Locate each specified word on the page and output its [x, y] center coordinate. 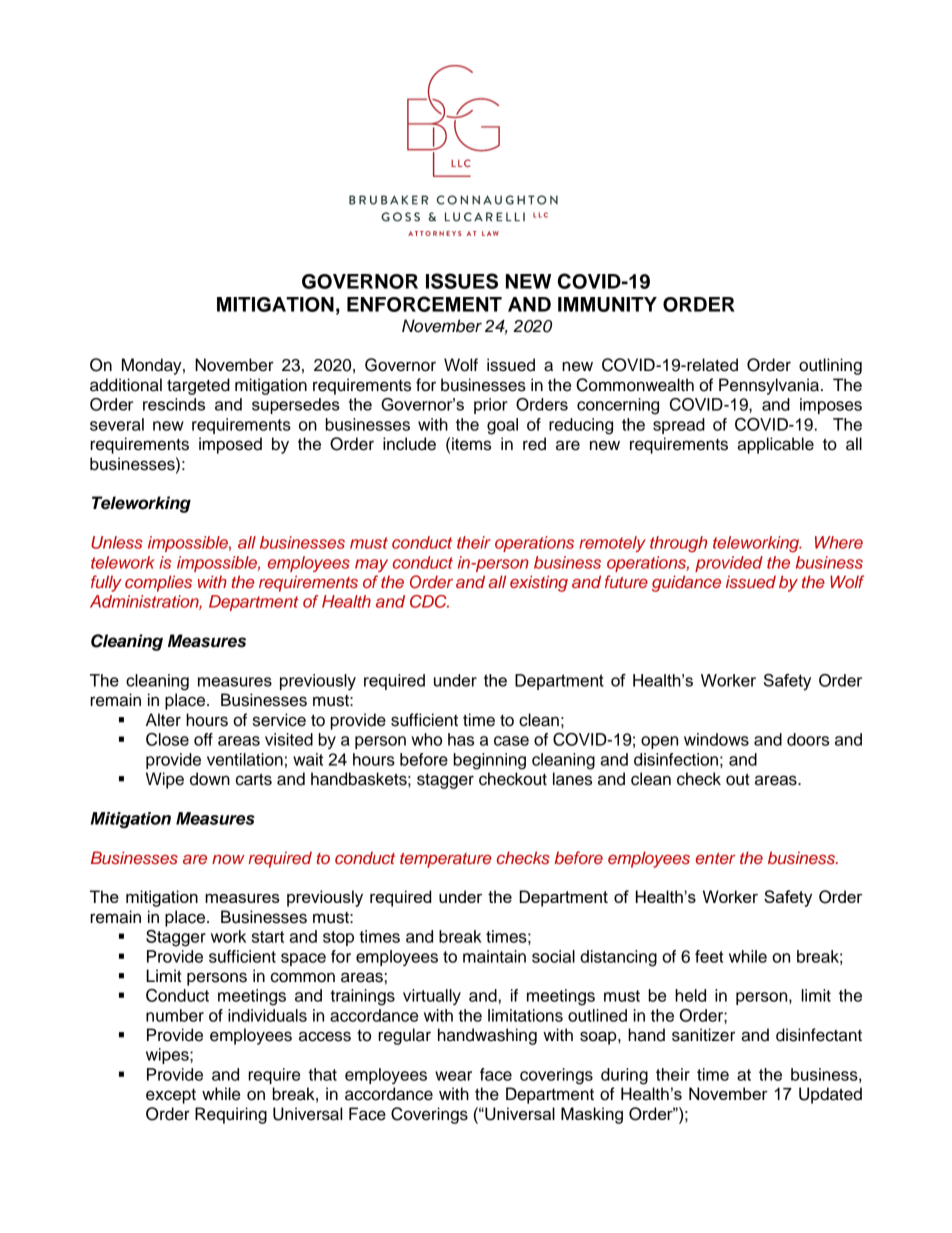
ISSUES [462, 281]
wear [453, 1076]
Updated [830, 1095]
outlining [830, 366]
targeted [198, 386]
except [171, 1096]
